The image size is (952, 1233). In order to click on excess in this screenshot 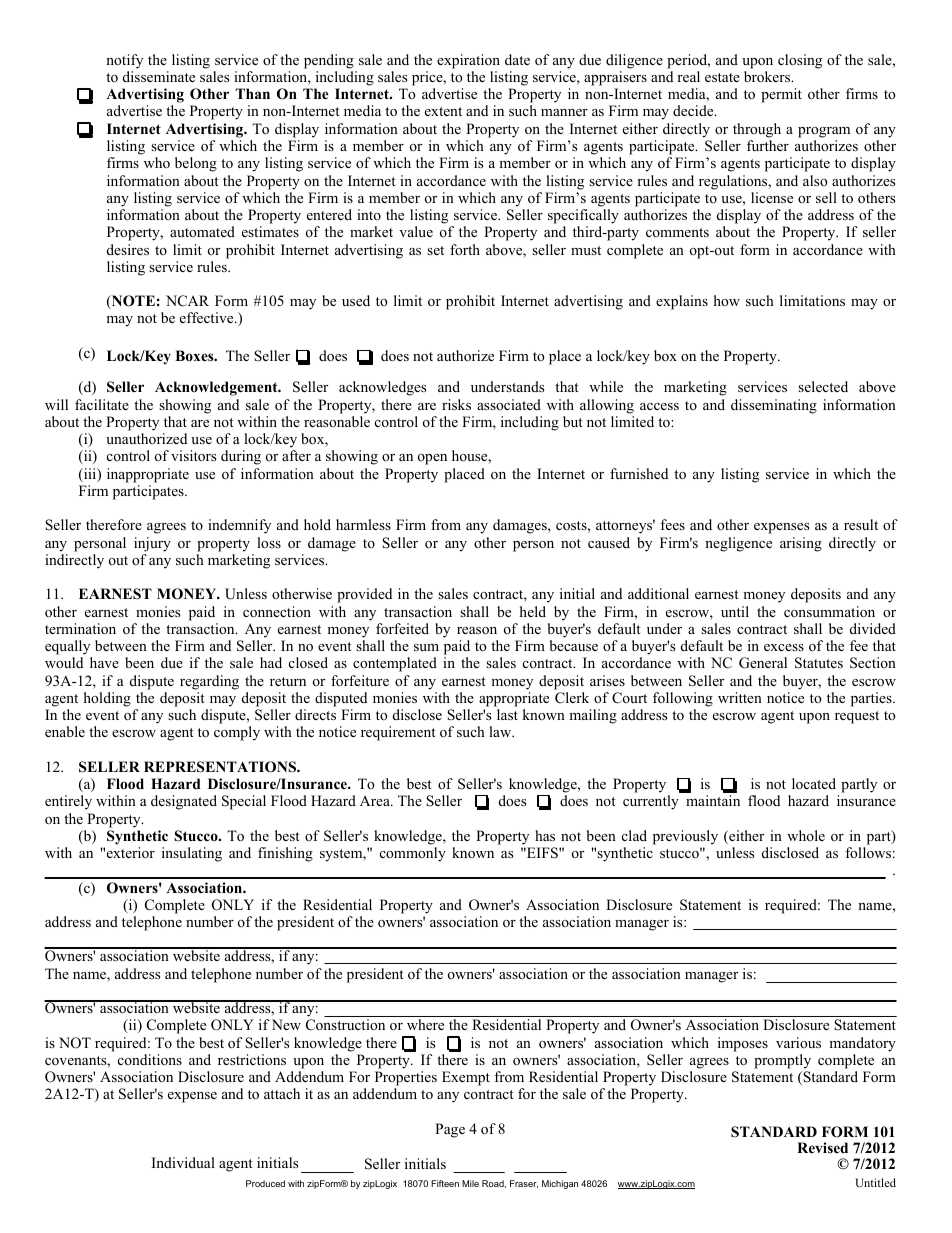, I will do `click(784, 647)`.
